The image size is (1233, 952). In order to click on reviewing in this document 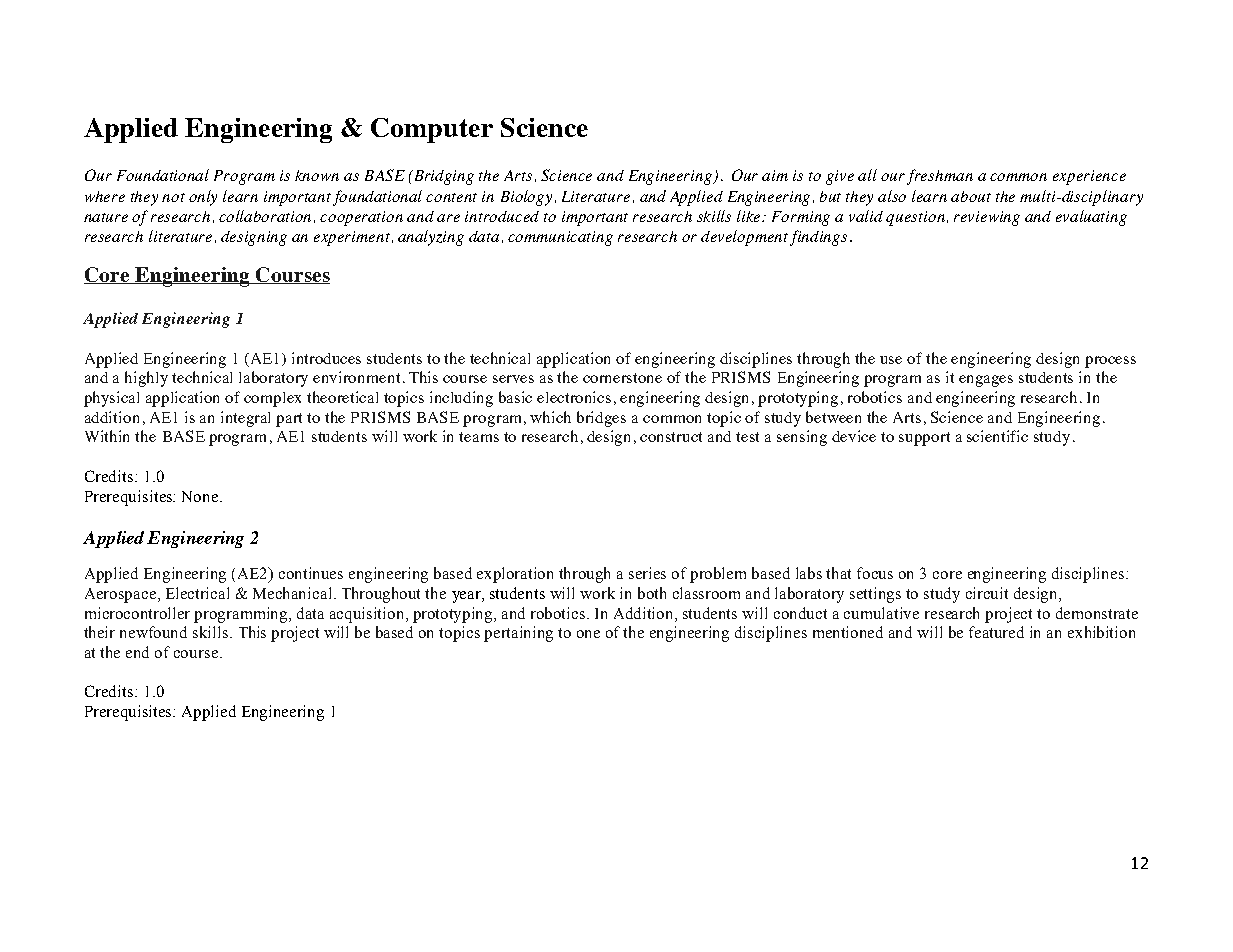, I will do `click(987, 218)`.
